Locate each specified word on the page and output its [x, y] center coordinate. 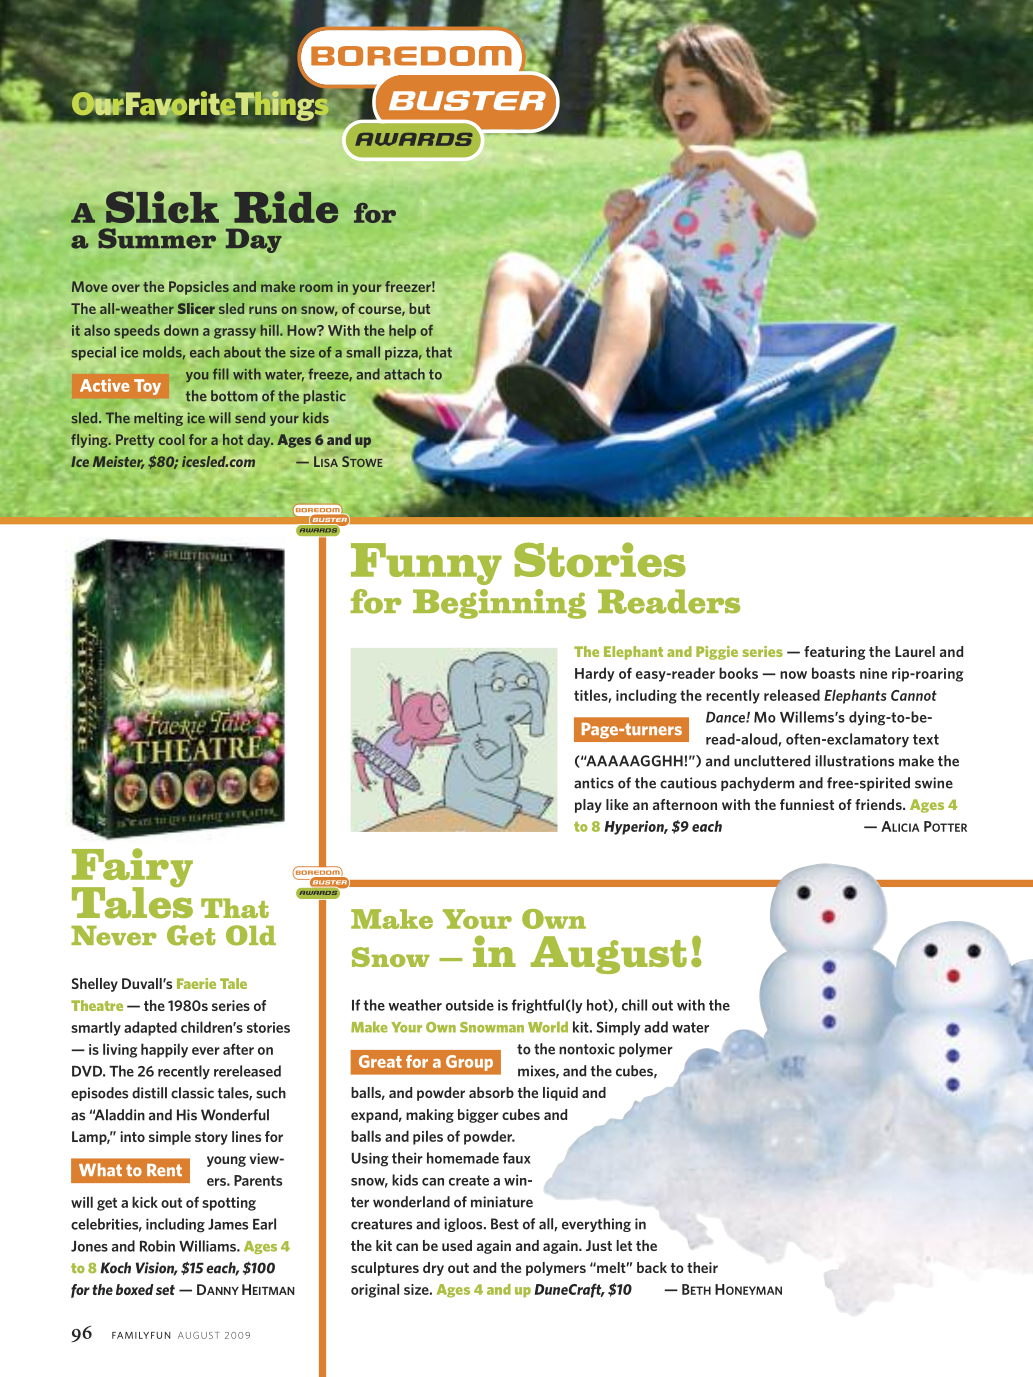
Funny [426, 564]
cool [172, 439]
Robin [157, 1246]
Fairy [132, 869]
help [402, 332]
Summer [157, 238]
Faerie [196, 983]
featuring [835, 653]
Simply [618, 1028]
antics [594, 783]
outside [470, 1005]
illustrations [854, 761]
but [420, 308]
